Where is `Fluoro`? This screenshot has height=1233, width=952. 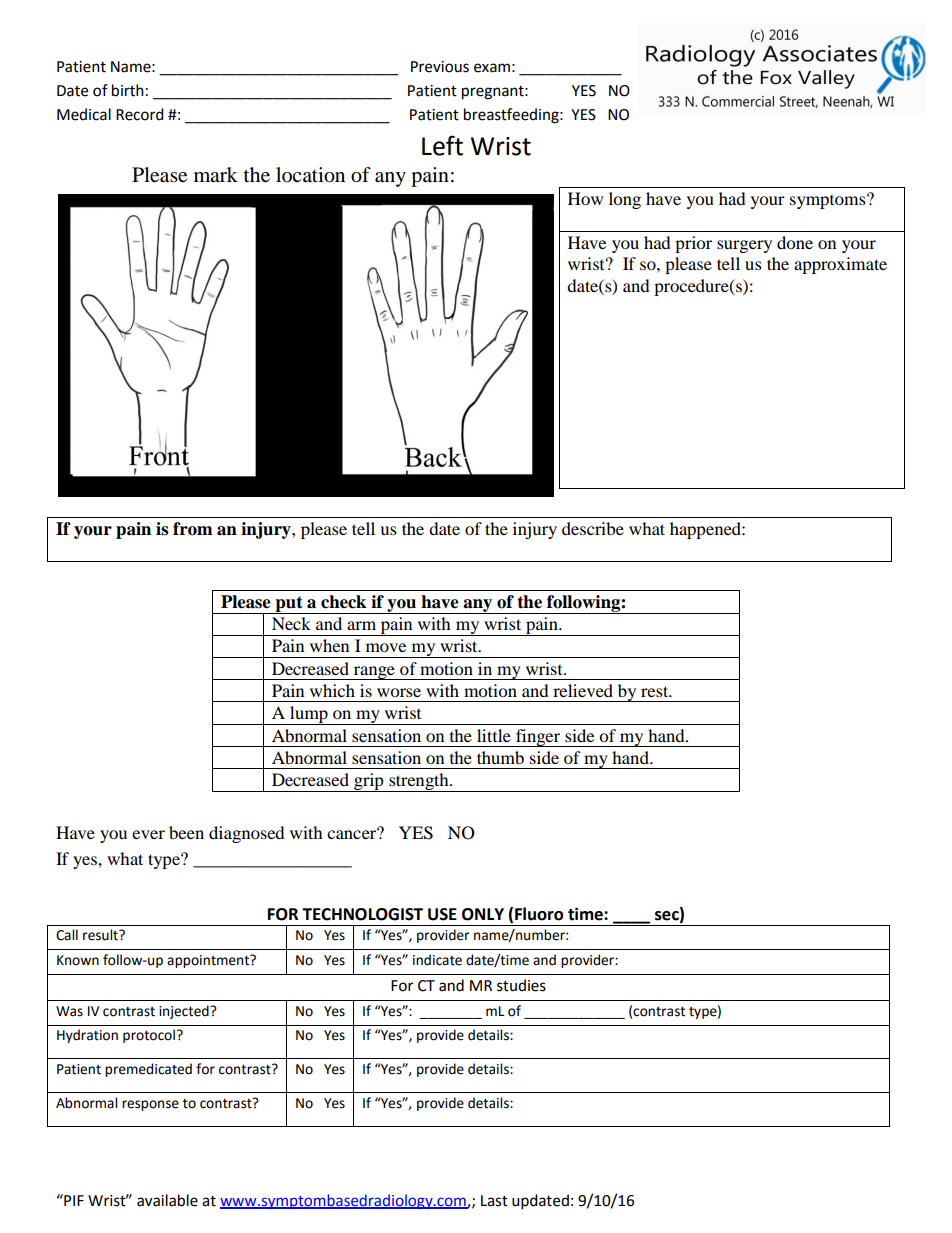 Fluoro is located at coordinates (539, 914).
